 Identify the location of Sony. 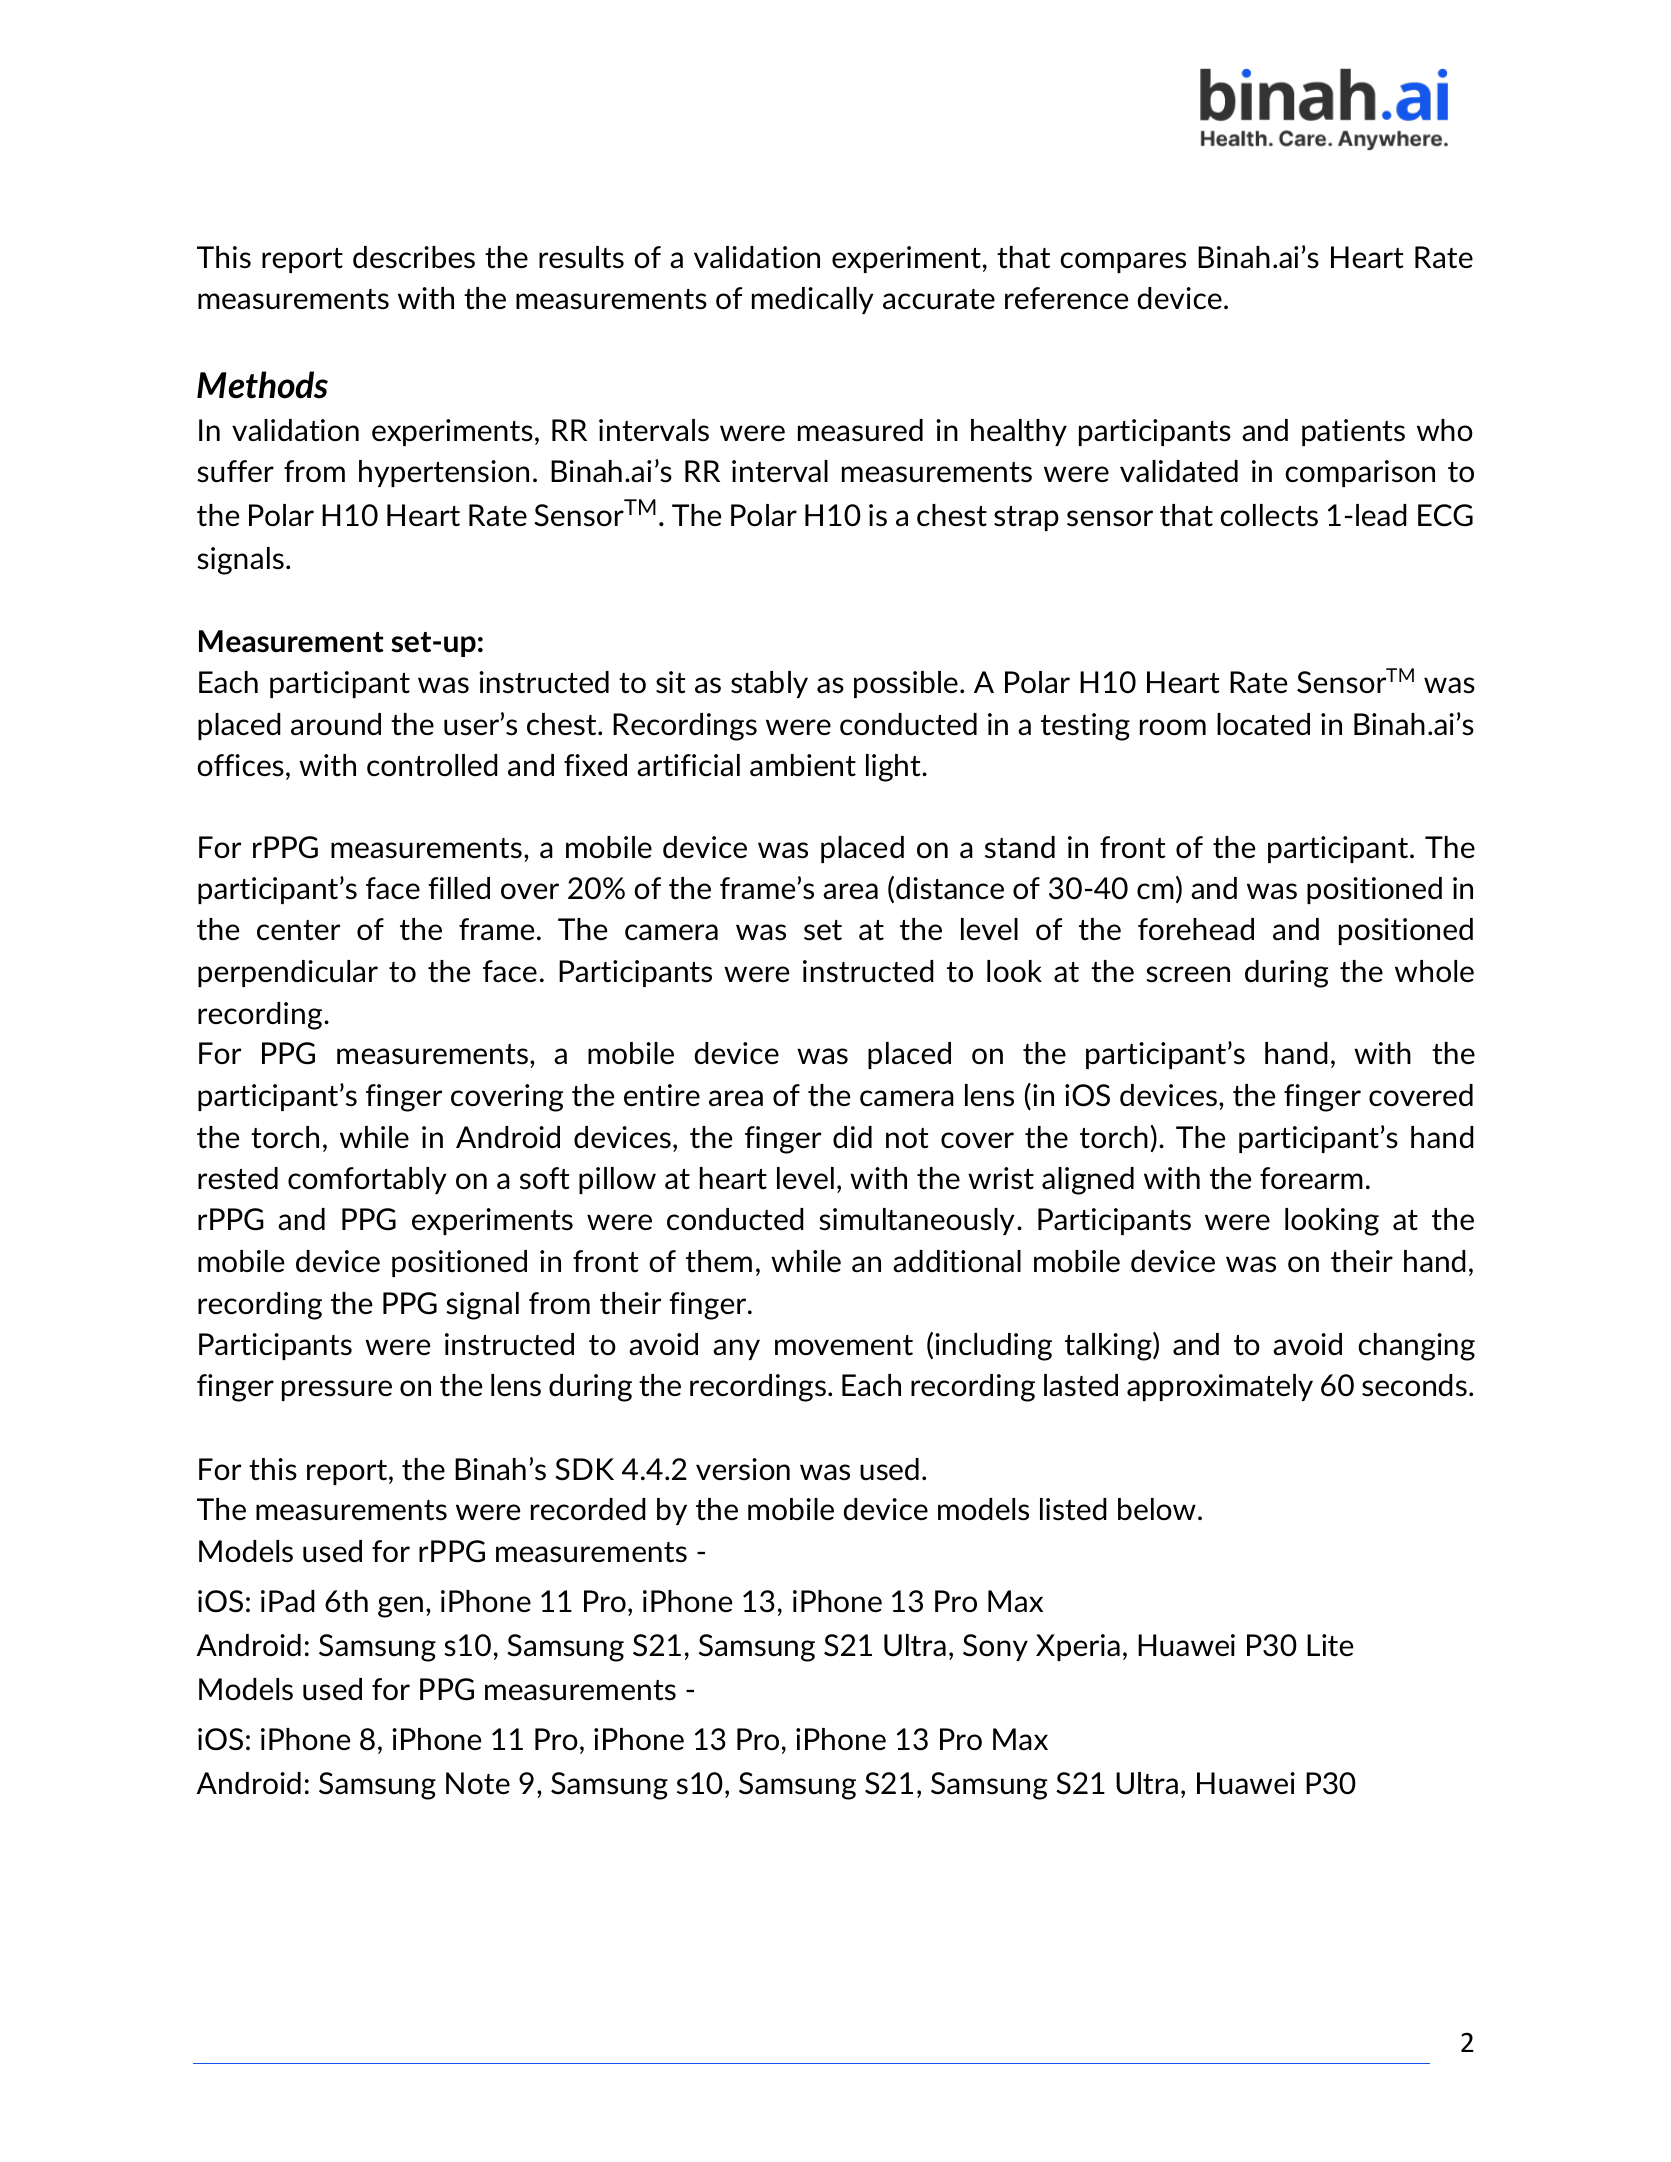
(995, 1647).
